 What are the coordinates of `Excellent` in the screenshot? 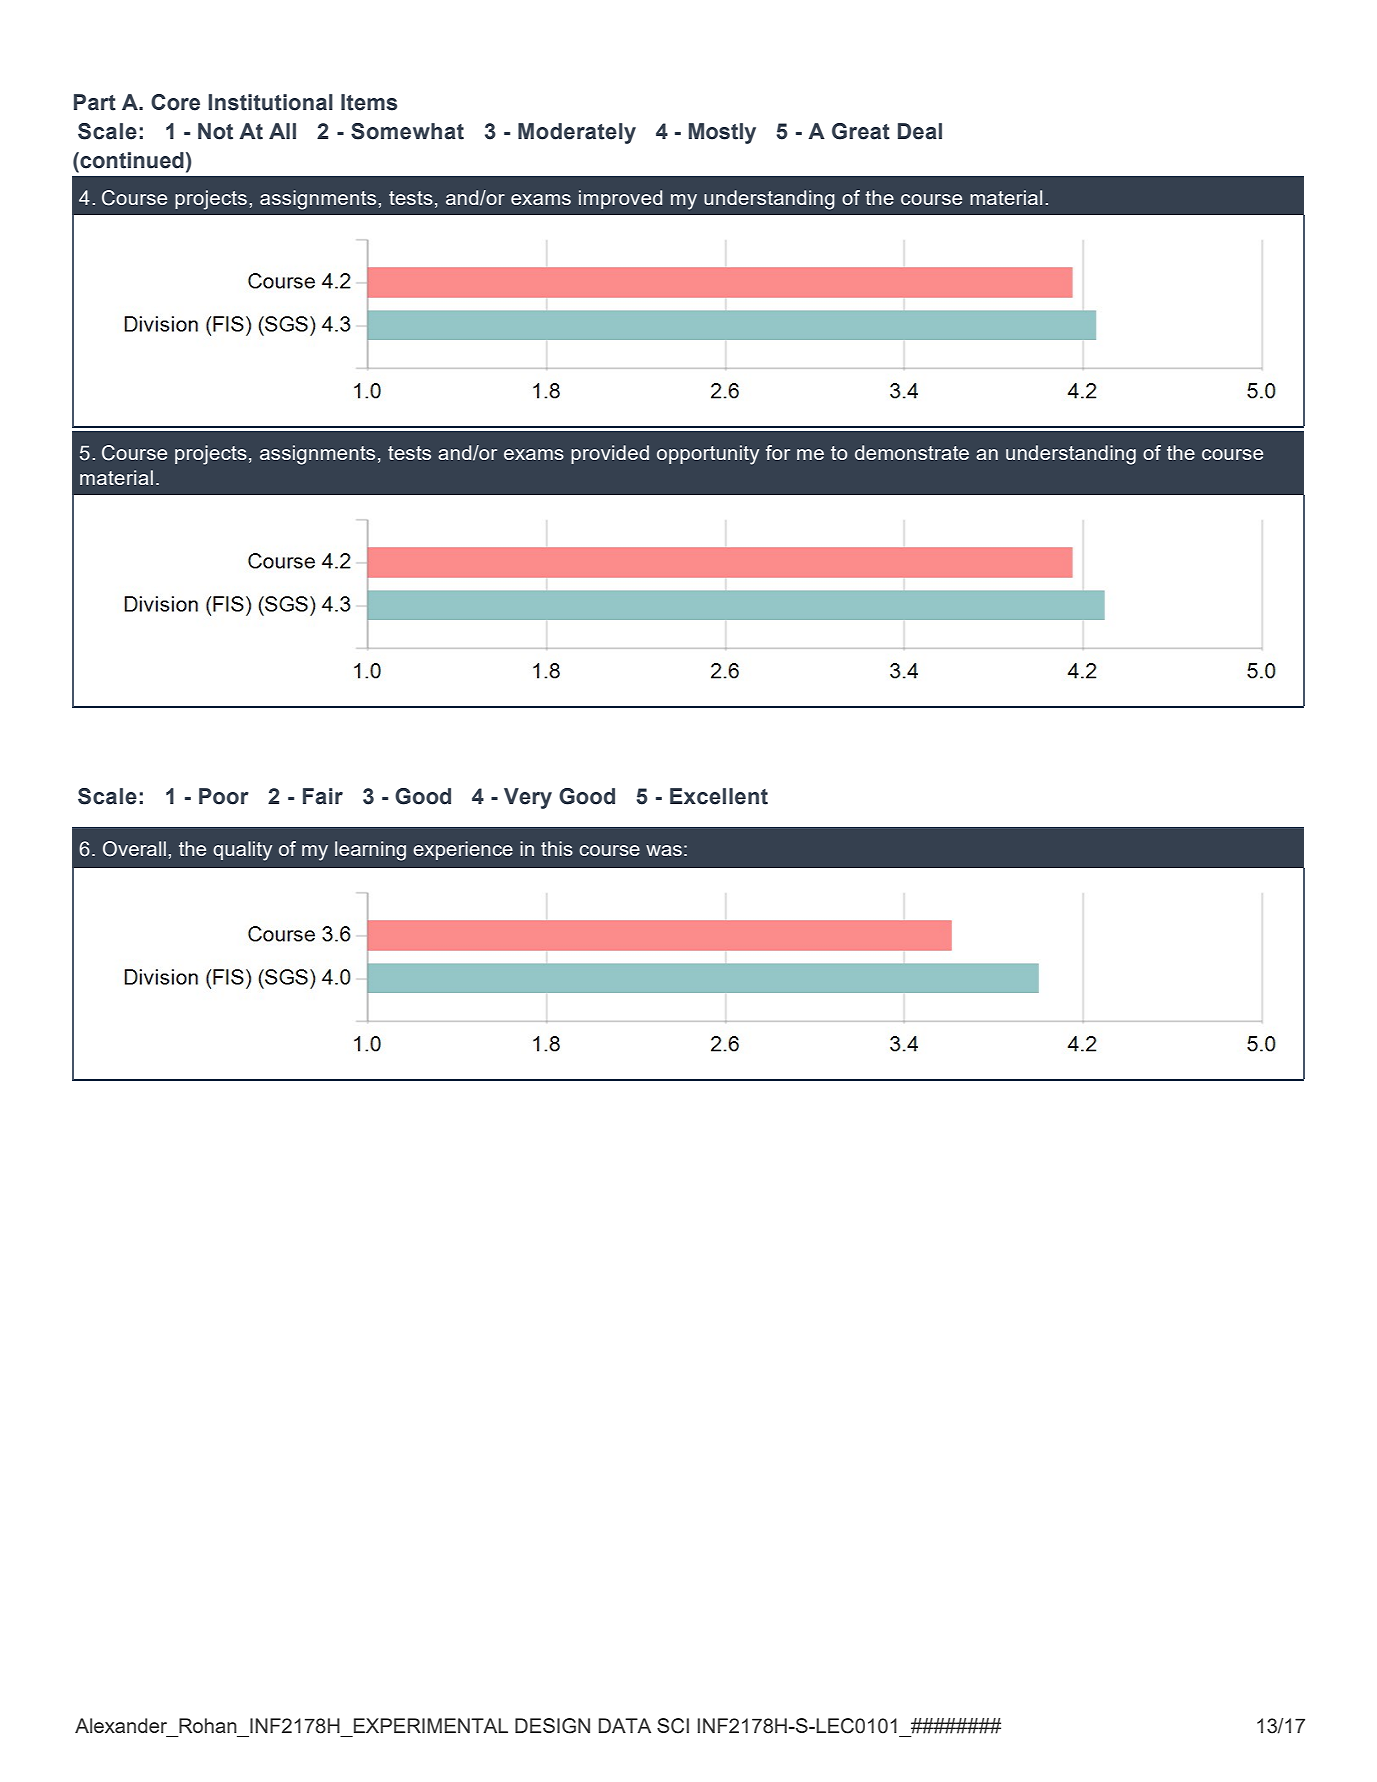 It's located at (719, 796).
